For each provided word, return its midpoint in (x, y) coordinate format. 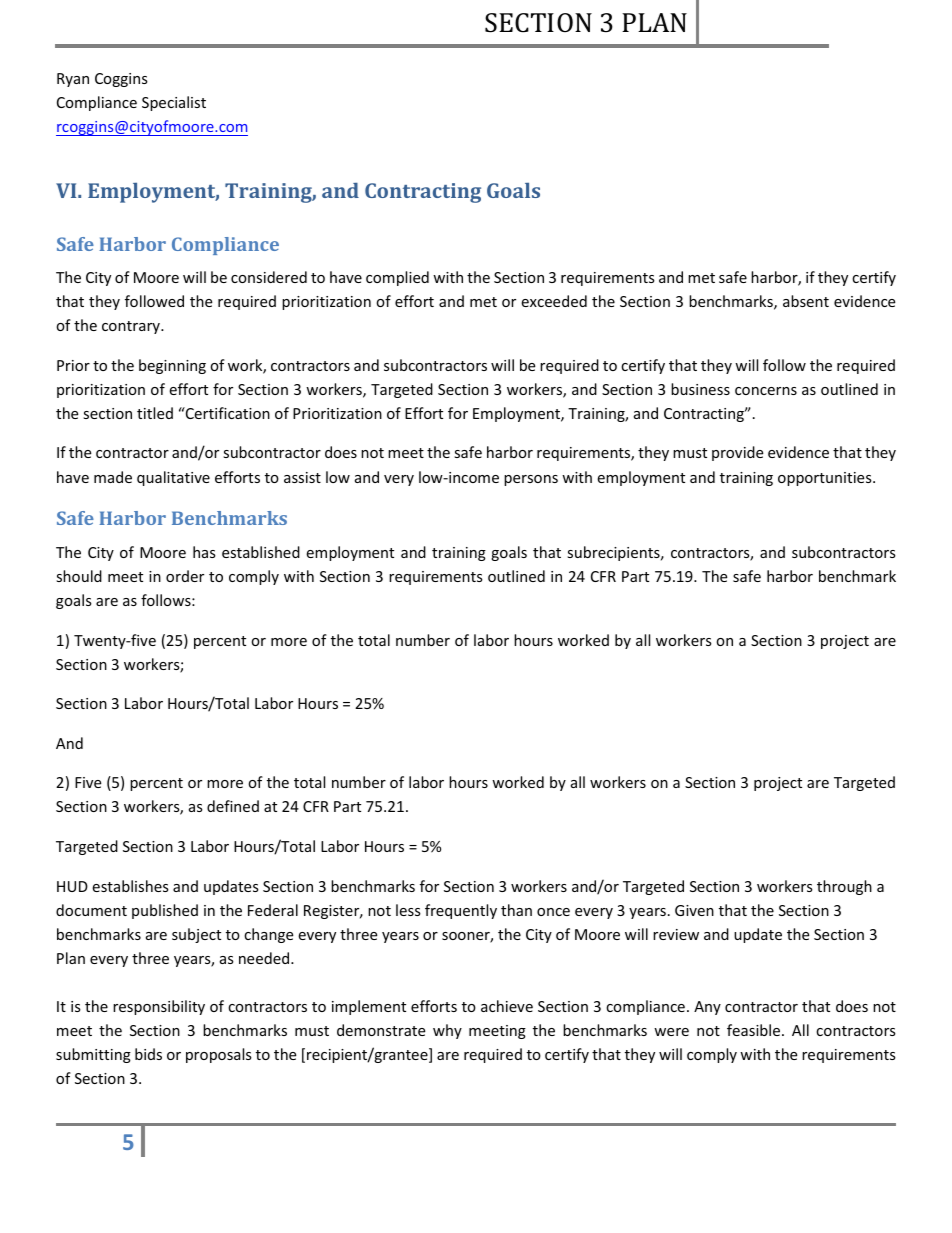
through (844, 887)
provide (737, 453)
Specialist (174, 103)
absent (806, 301)
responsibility (159, 1007)
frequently (461, 911)
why (447, 1031)
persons (531, 480)
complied (397, 278)
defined (233, 806)
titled (155, 413)
